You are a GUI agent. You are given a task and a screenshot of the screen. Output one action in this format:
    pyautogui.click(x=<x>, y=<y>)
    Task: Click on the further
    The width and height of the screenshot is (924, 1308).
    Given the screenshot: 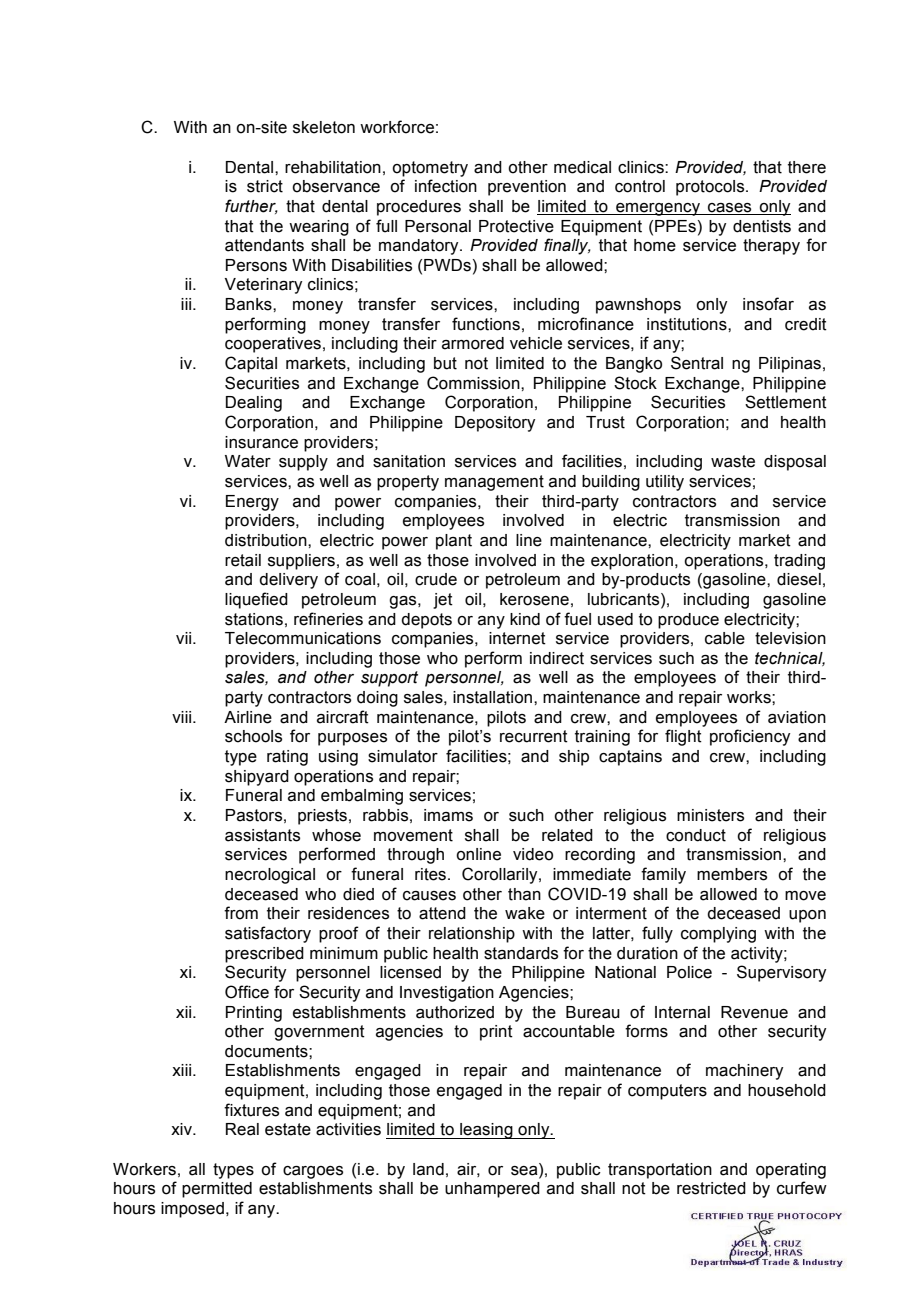 What is the action you would take?
    pyautogui.click(x=251, y=206)
